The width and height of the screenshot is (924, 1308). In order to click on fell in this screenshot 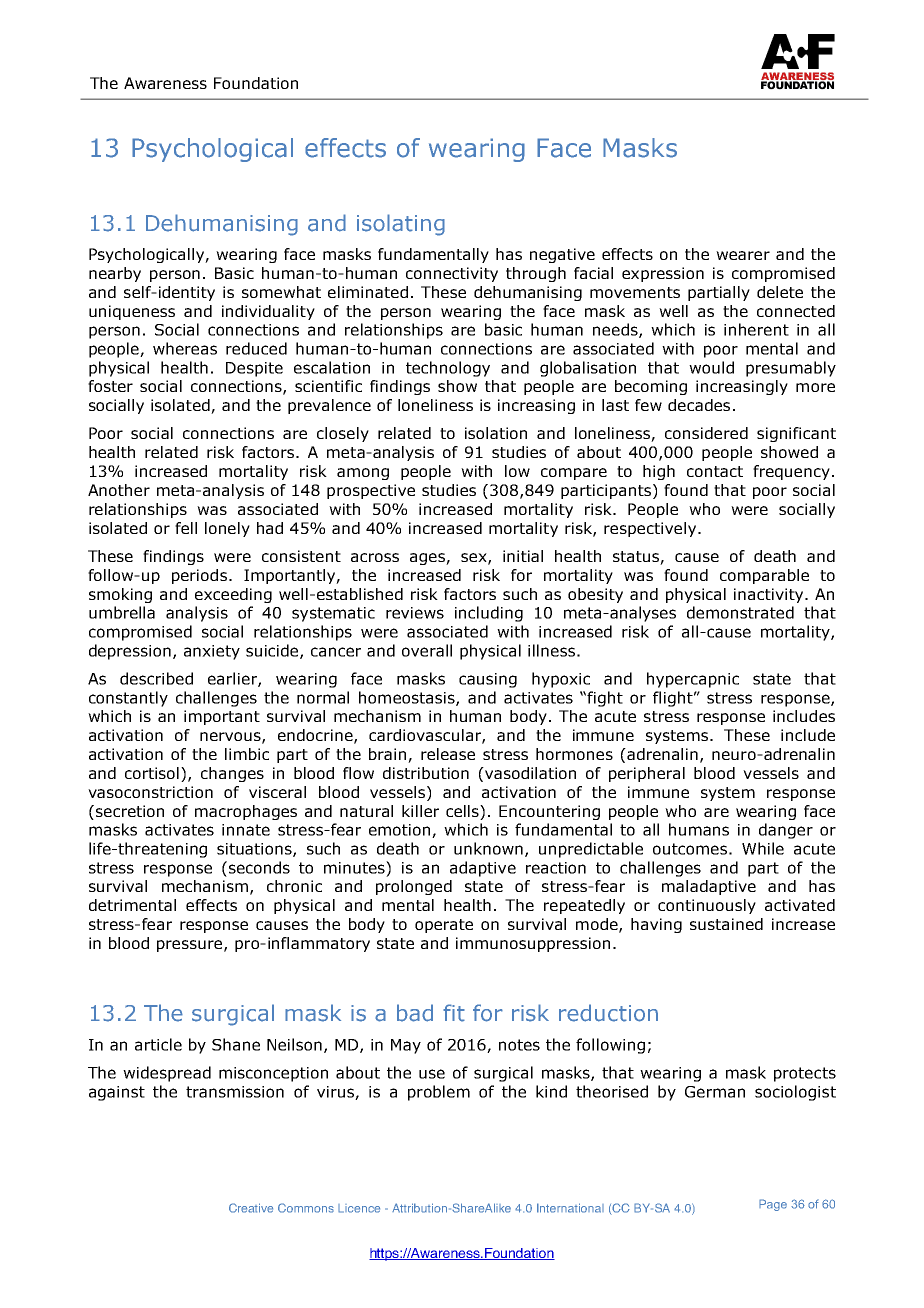, I will do `click(186, 528)`.
